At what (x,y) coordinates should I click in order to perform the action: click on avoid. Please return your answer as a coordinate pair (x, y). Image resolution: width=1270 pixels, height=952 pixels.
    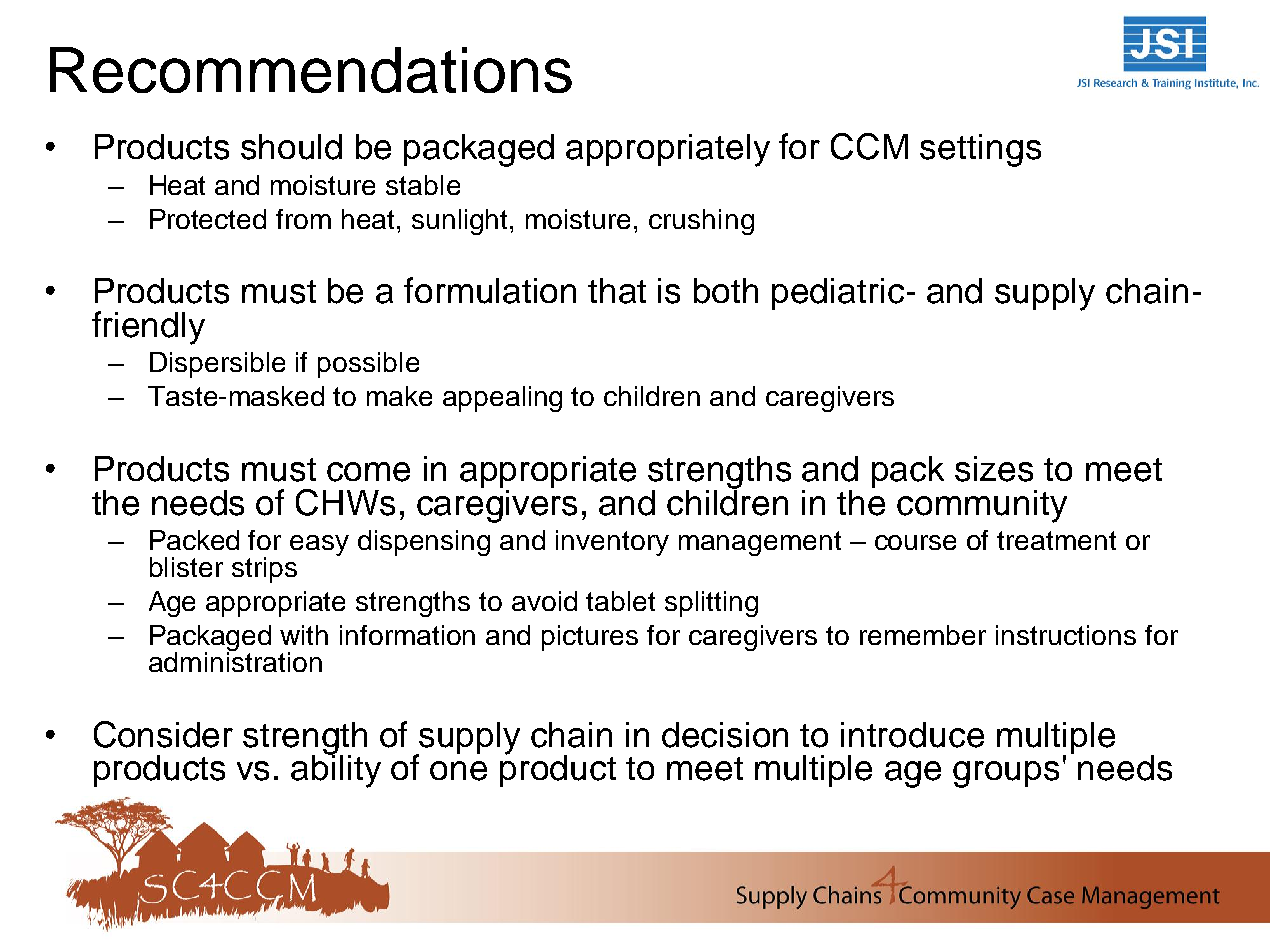
    Looking at the image, I should click on (544, 601).
